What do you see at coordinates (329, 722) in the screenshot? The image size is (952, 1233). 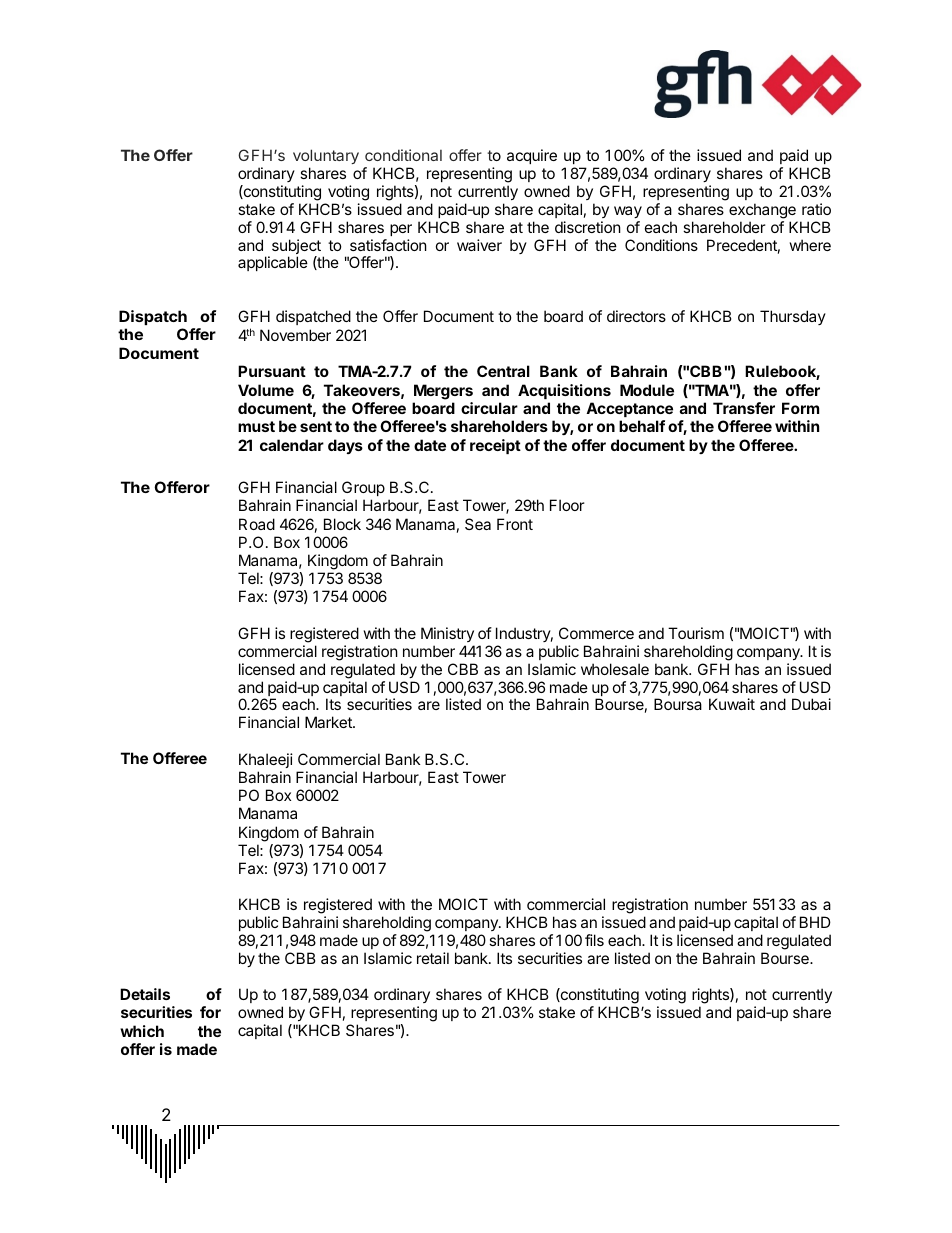 I see `Market` at bounding box center [329, 722].
